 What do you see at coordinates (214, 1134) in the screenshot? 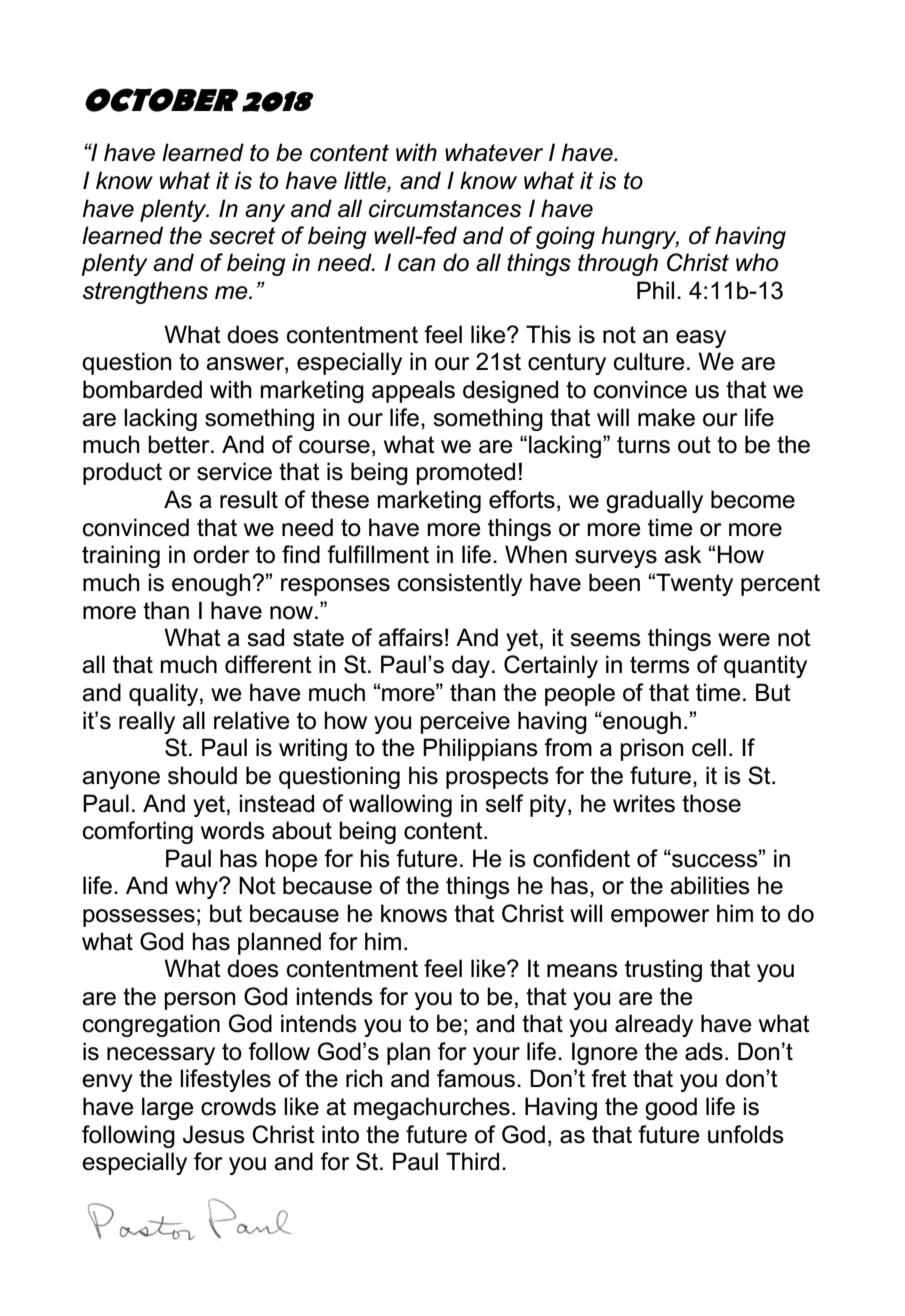
I see `Jesus` at bounding box center [214, 1134].
